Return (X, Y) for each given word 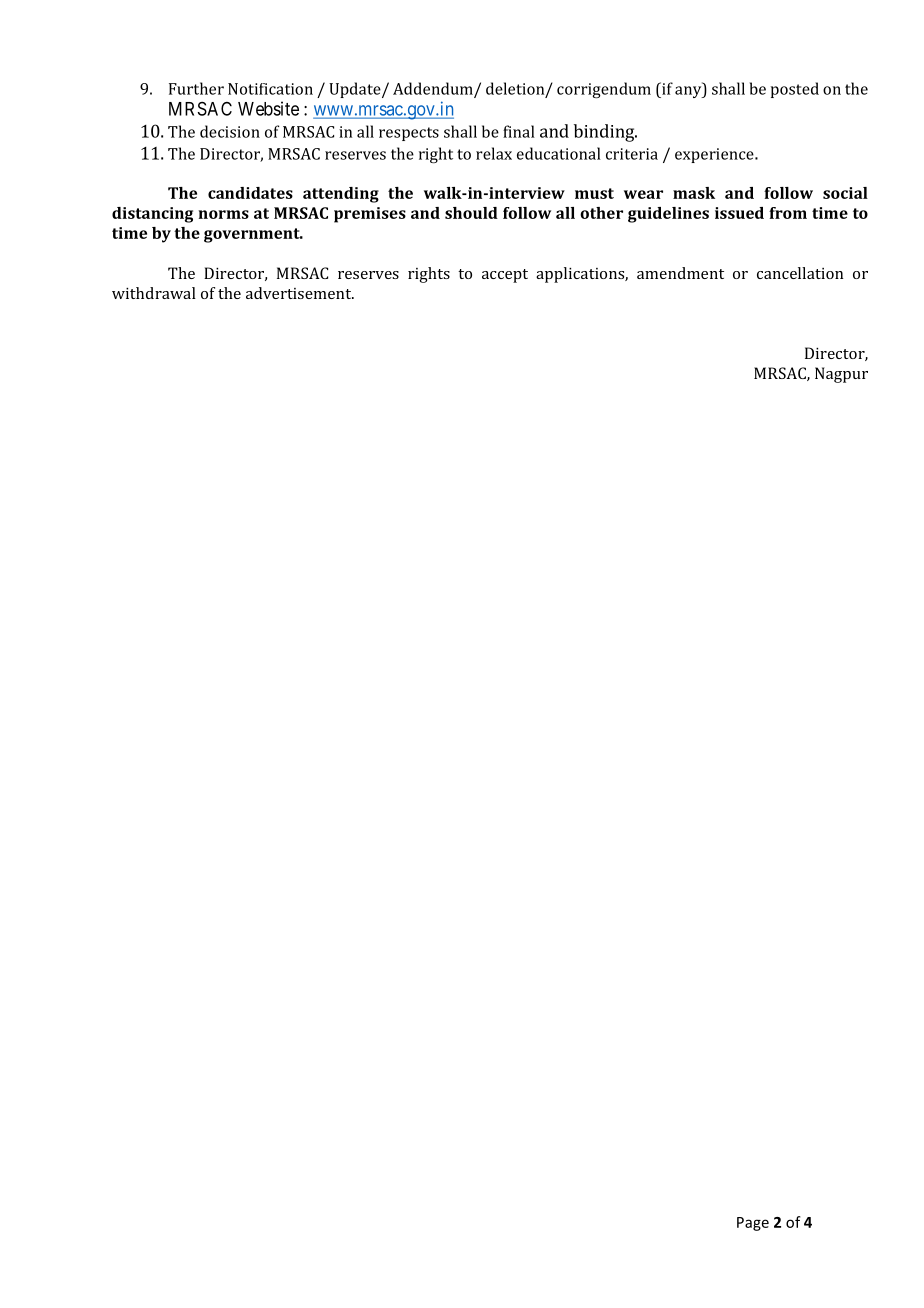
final (519, 131)
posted (795, 90)
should (471, 213)
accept (505, 276)
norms (224, 214)
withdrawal (154, 293)
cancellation (800, 273)
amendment (680, 273)
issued (739, 213)
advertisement (300, 293)
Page (753, 1224)
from (788, 213)
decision (230, 131)
